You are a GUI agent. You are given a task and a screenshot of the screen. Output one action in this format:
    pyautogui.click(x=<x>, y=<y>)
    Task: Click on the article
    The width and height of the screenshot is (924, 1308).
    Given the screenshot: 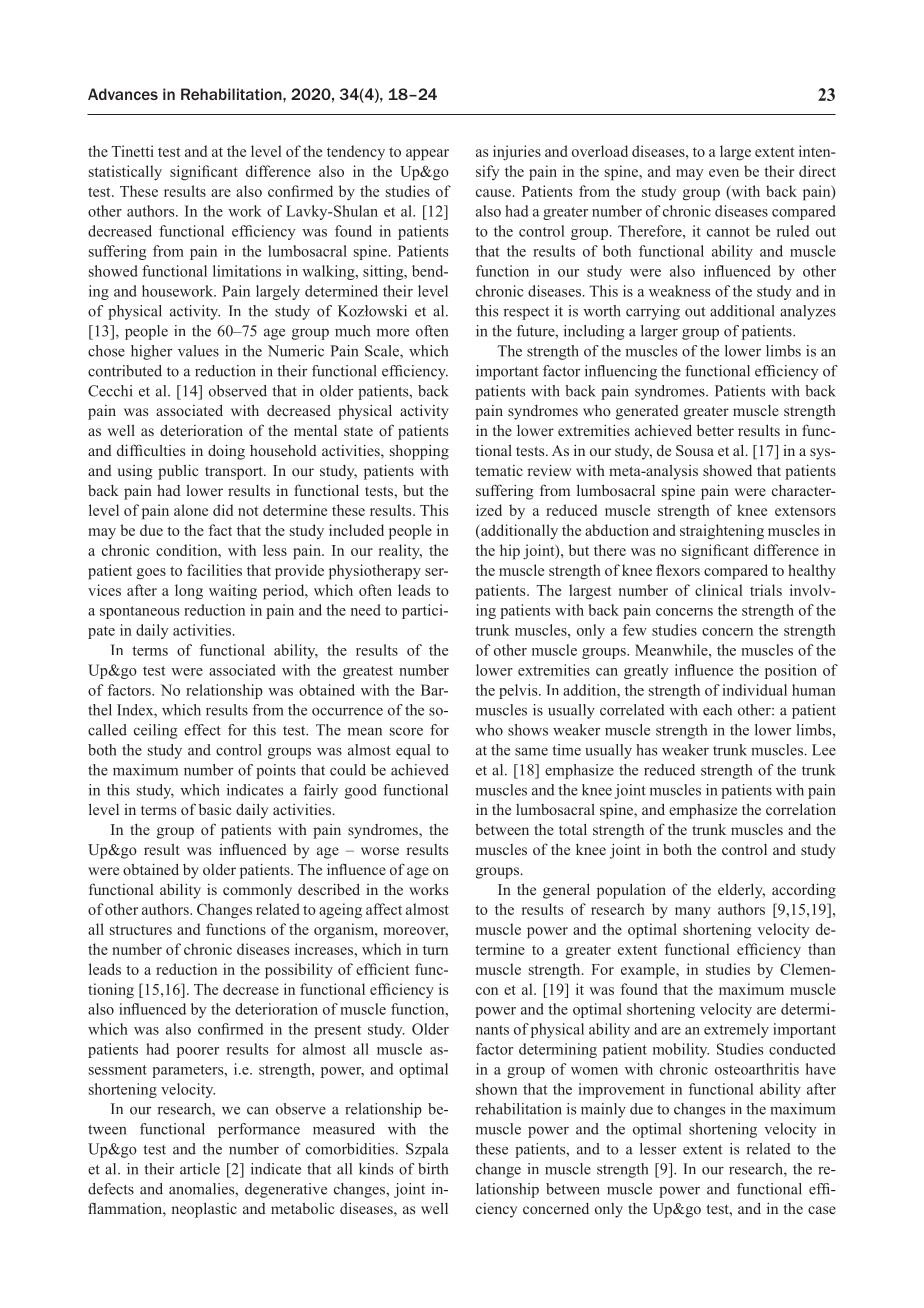 What is the action you would take?
    pyautogui.click(x=200, y=1169)
